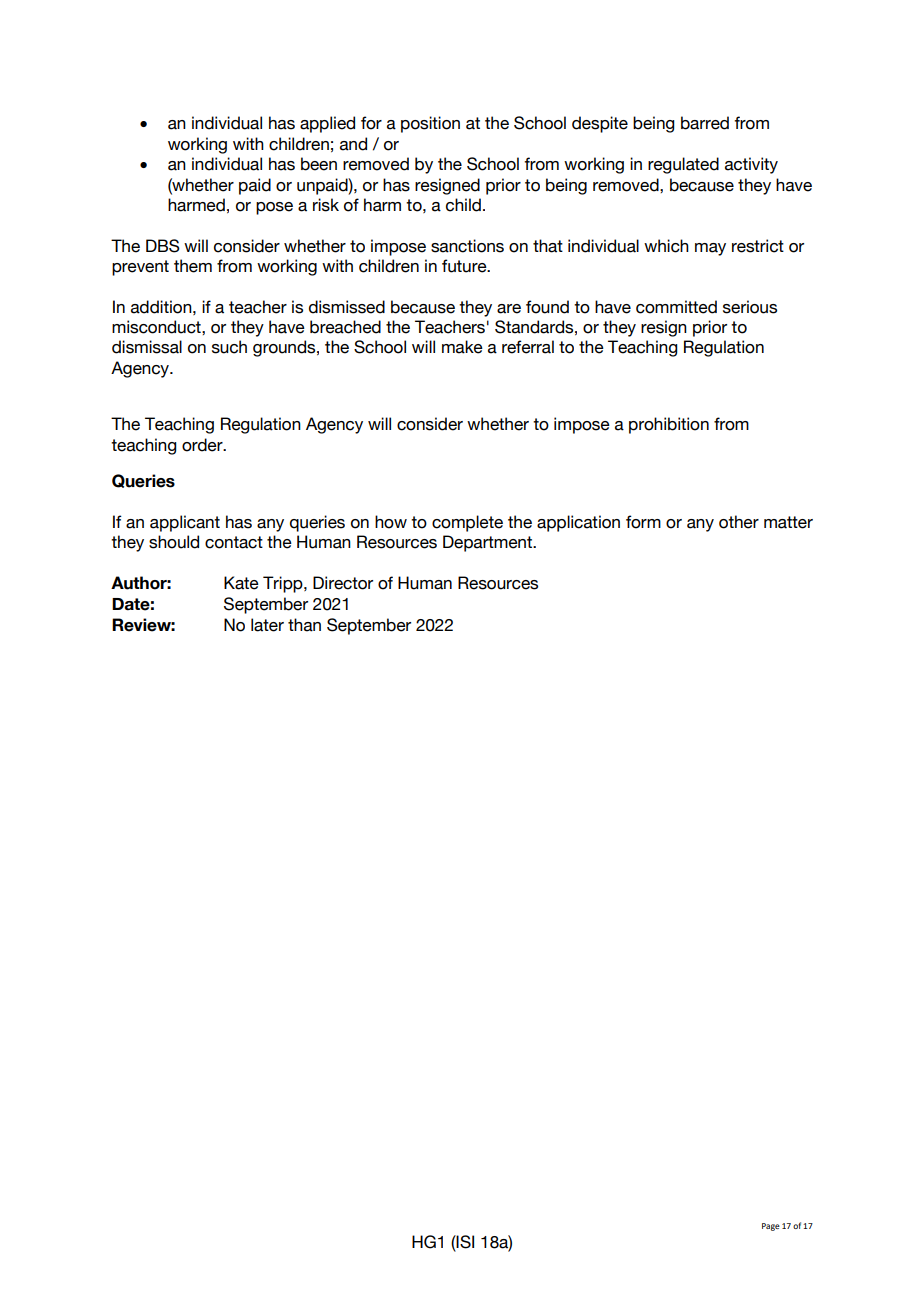  I want to click on ISI, so click(464, 1243).
